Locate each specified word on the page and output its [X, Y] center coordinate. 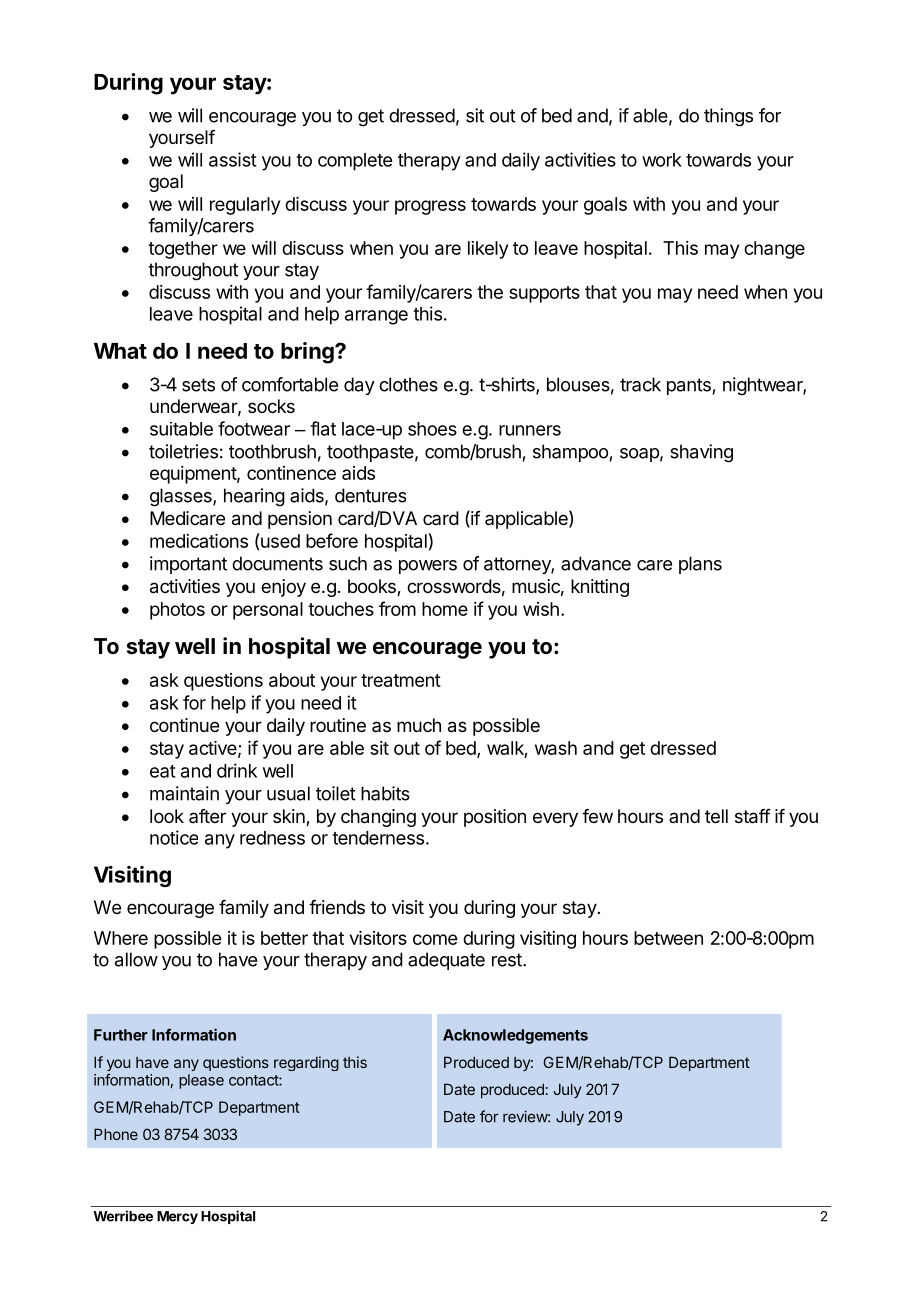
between [668, 938]
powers [428, 567]
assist [233, 159]
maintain [184, 793]
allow [136, 959]
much [419, 725]
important [188, 565]
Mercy [177, 1217]
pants [689, 386]
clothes [408, 384]
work [662, 160]
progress [430, 207]
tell [716, 816]
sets [198, 385]
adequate [446, 961]
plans [700, 565]
